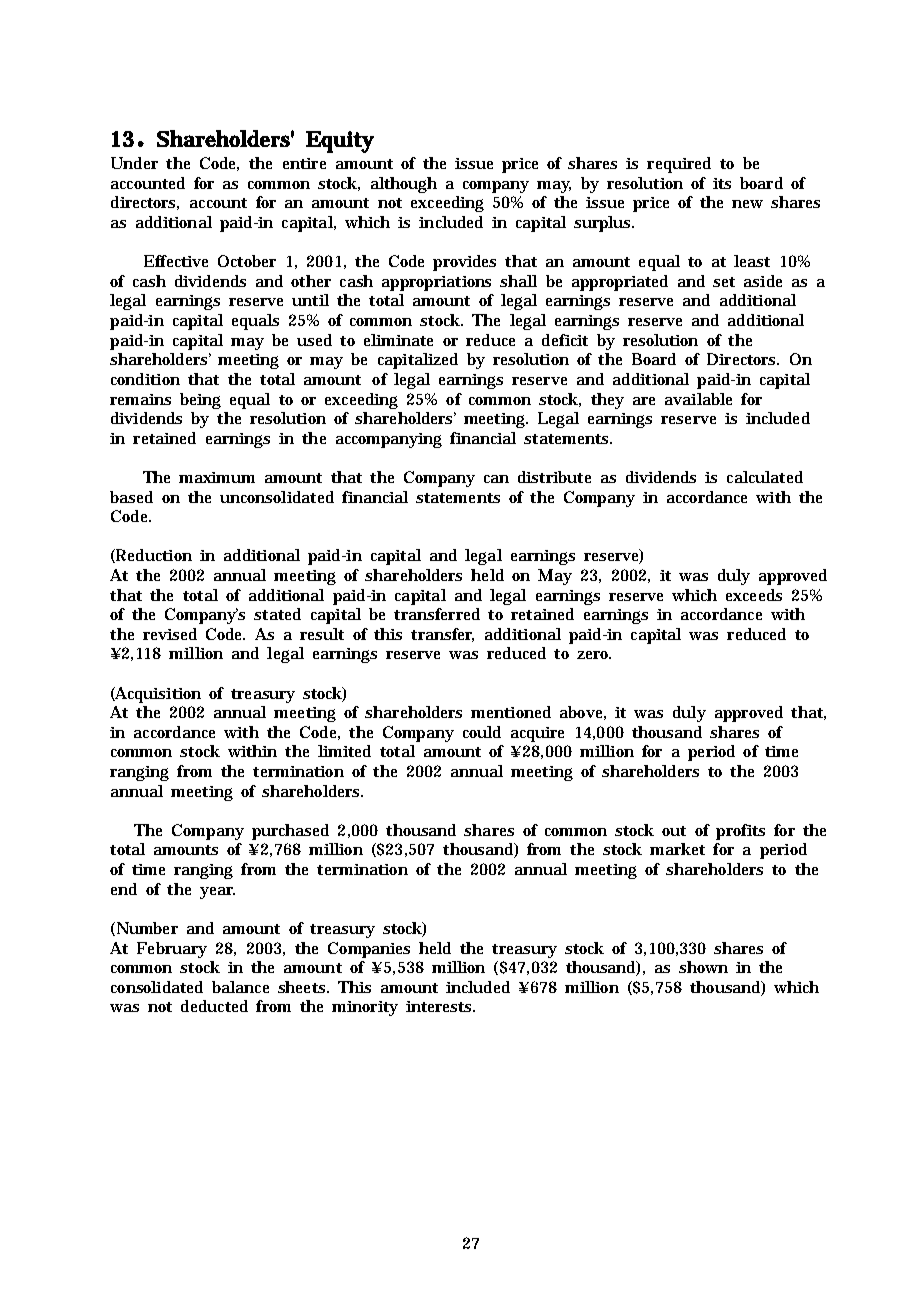 The image size is (924, 1308). I want to click on although, so click(404, 185).
